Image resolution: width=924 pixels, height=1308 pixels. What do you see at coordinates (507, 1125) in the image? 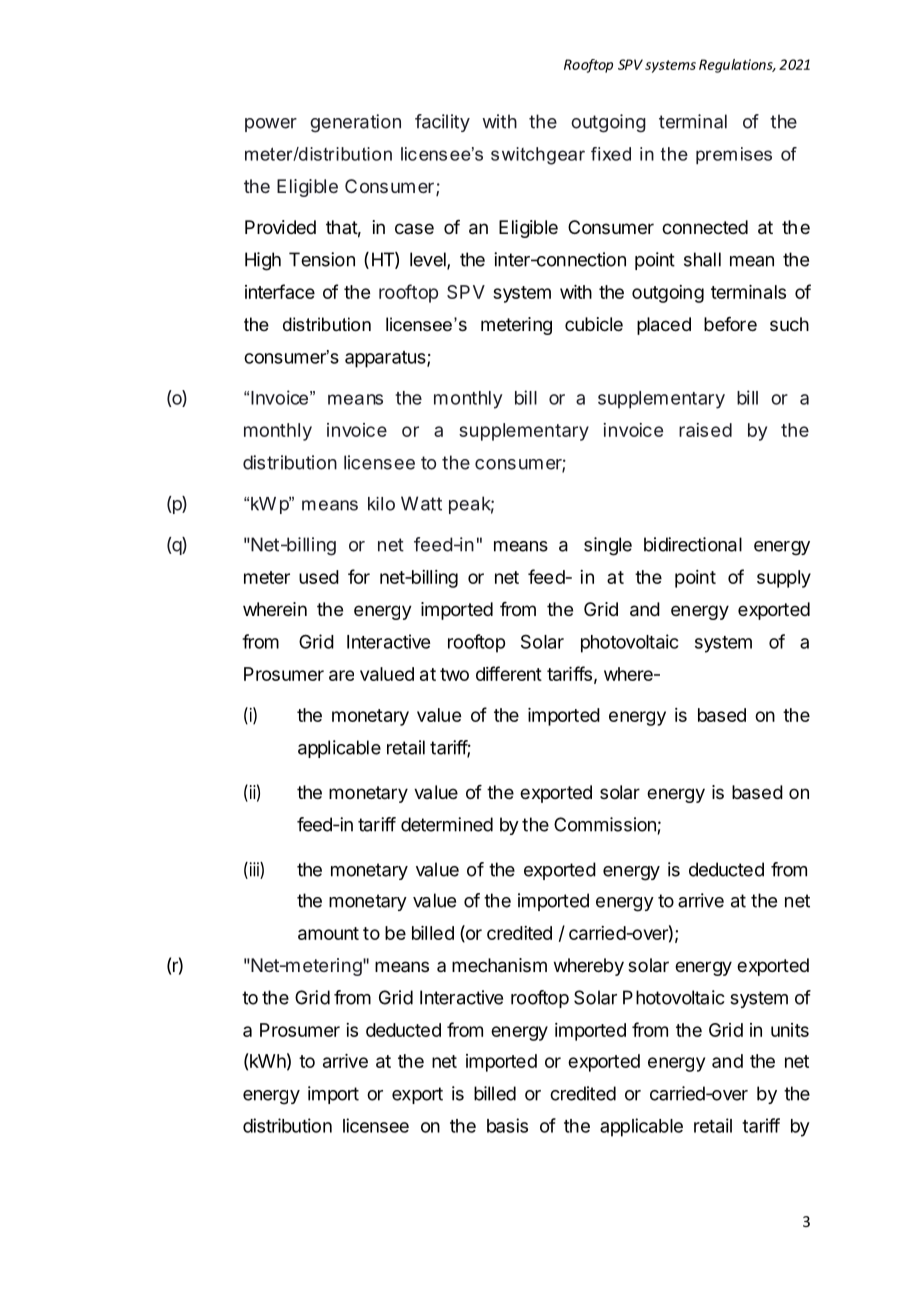
I see `basis` at bounding box center [507, 1125].
